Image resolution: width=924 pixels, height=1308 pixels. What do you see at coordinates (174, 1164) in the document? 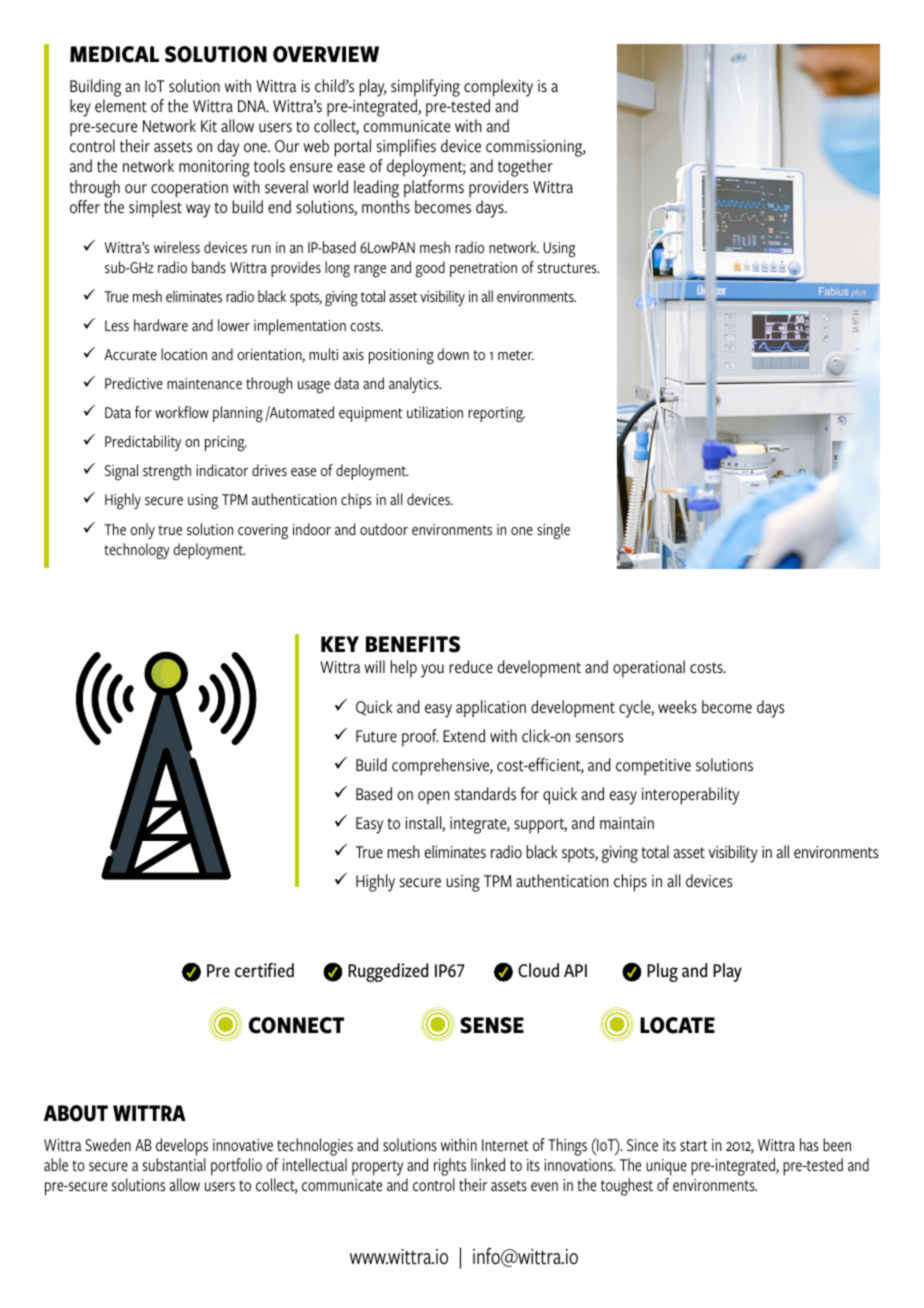
I see `substantial` at bounding box center [174, 1164].
